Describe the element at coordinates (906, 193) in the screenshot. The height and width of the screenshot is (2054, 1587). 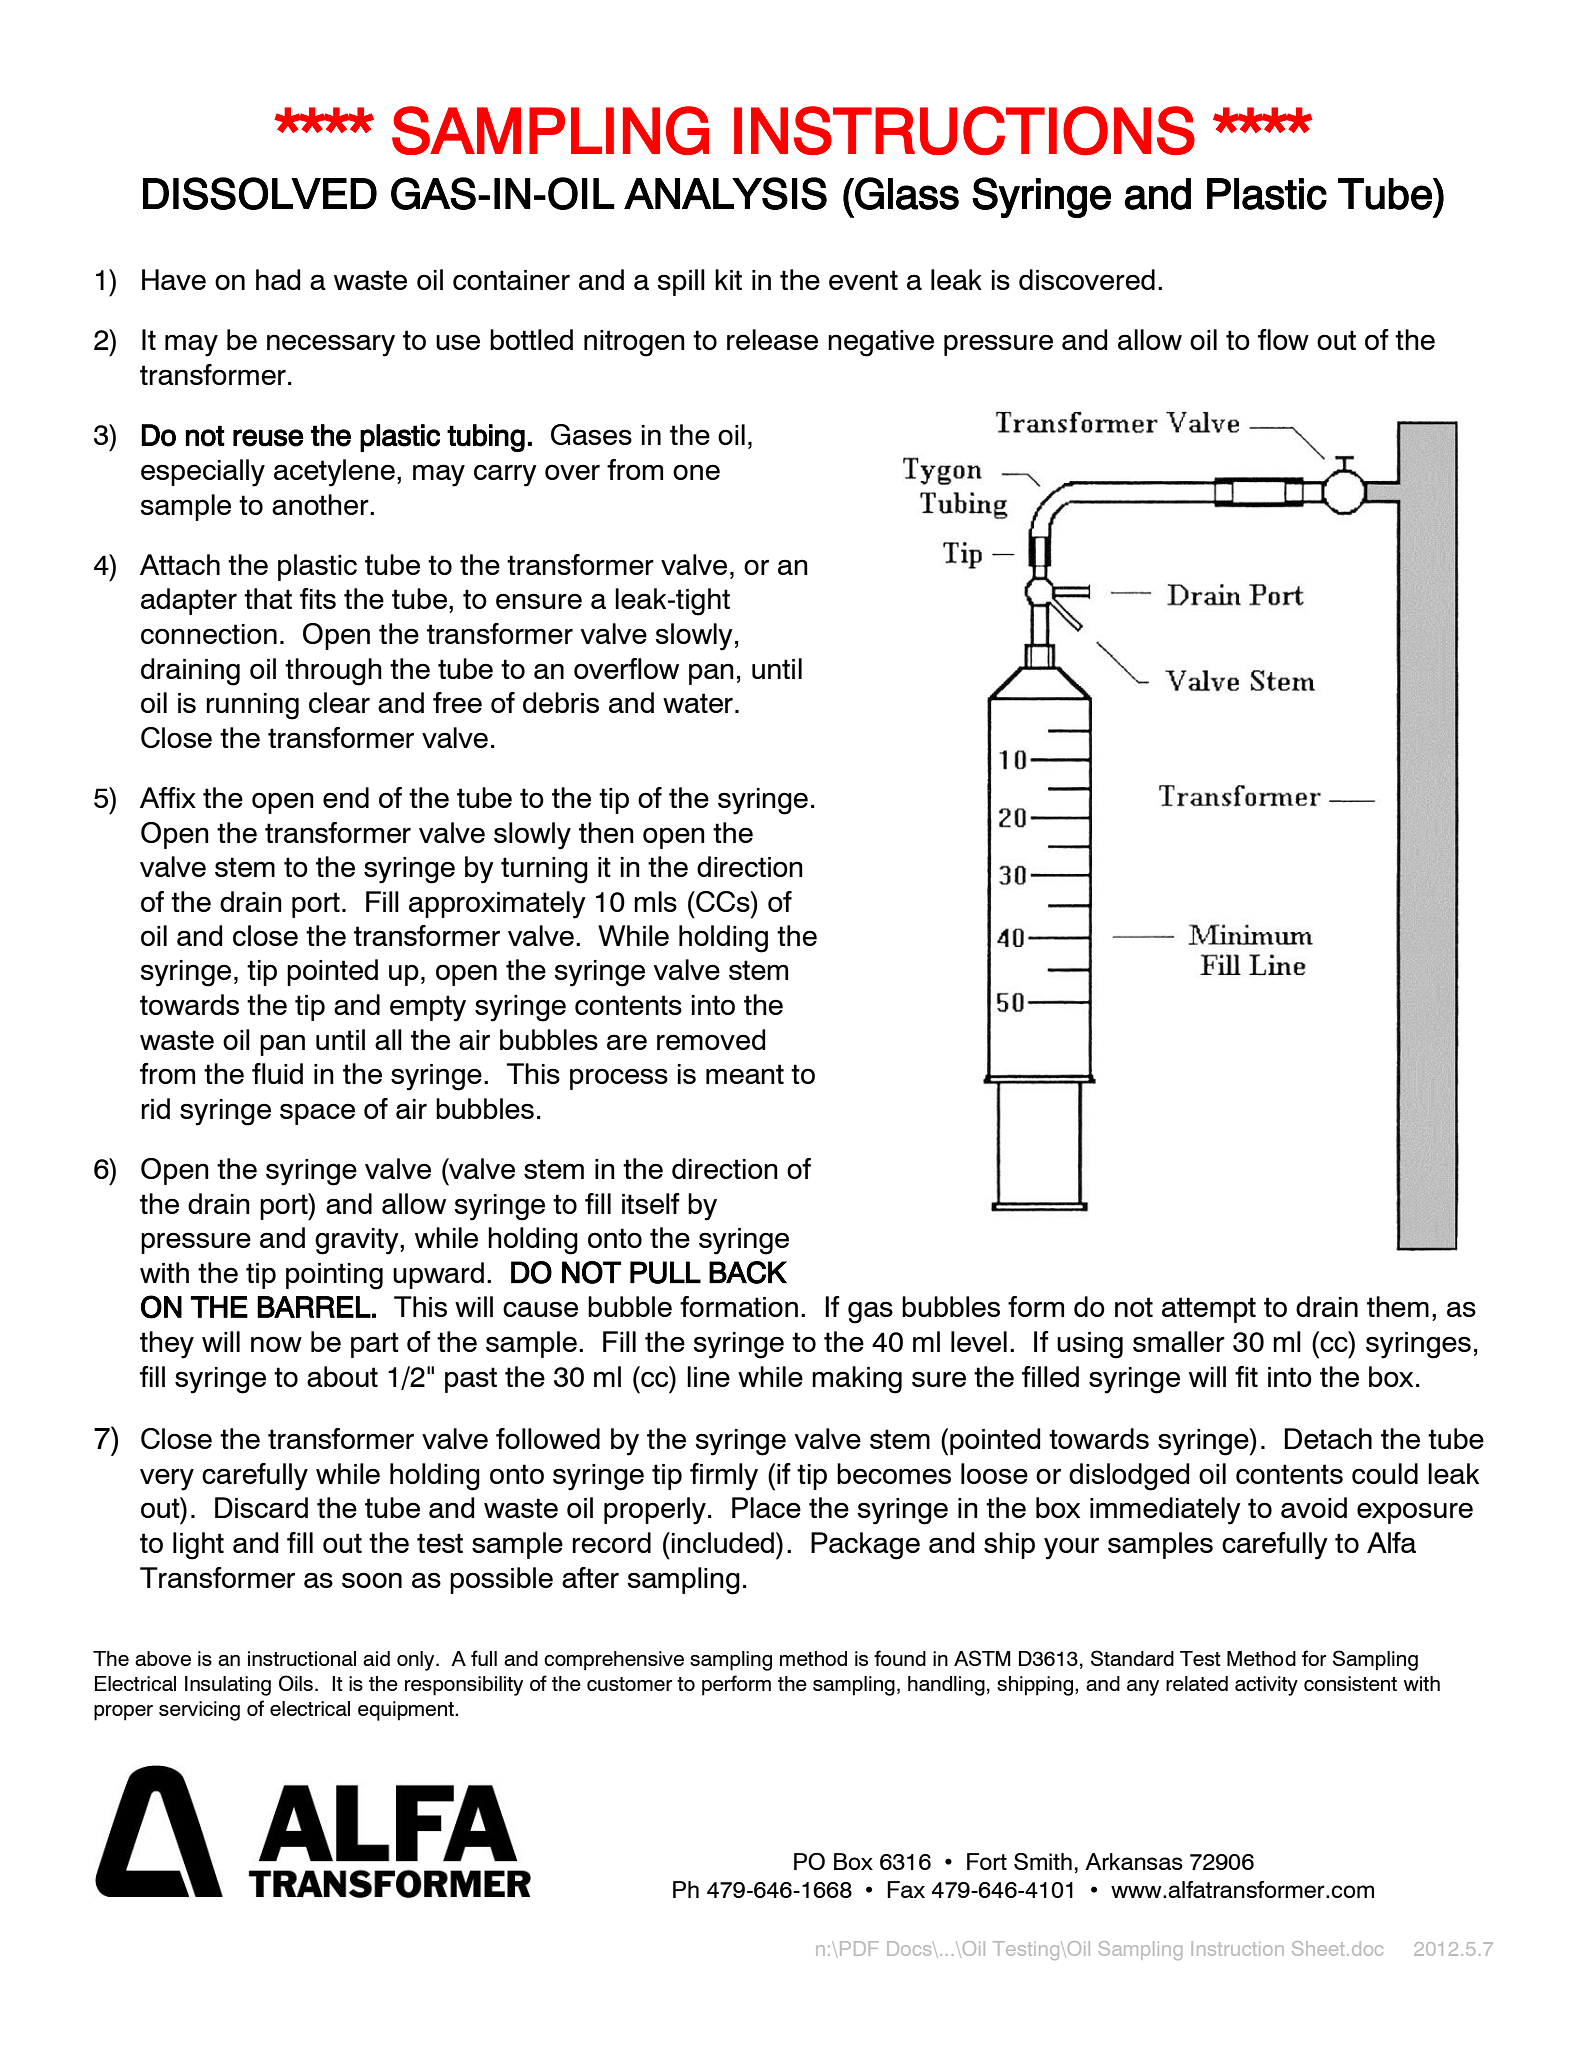
I see `Glass` at that location.
